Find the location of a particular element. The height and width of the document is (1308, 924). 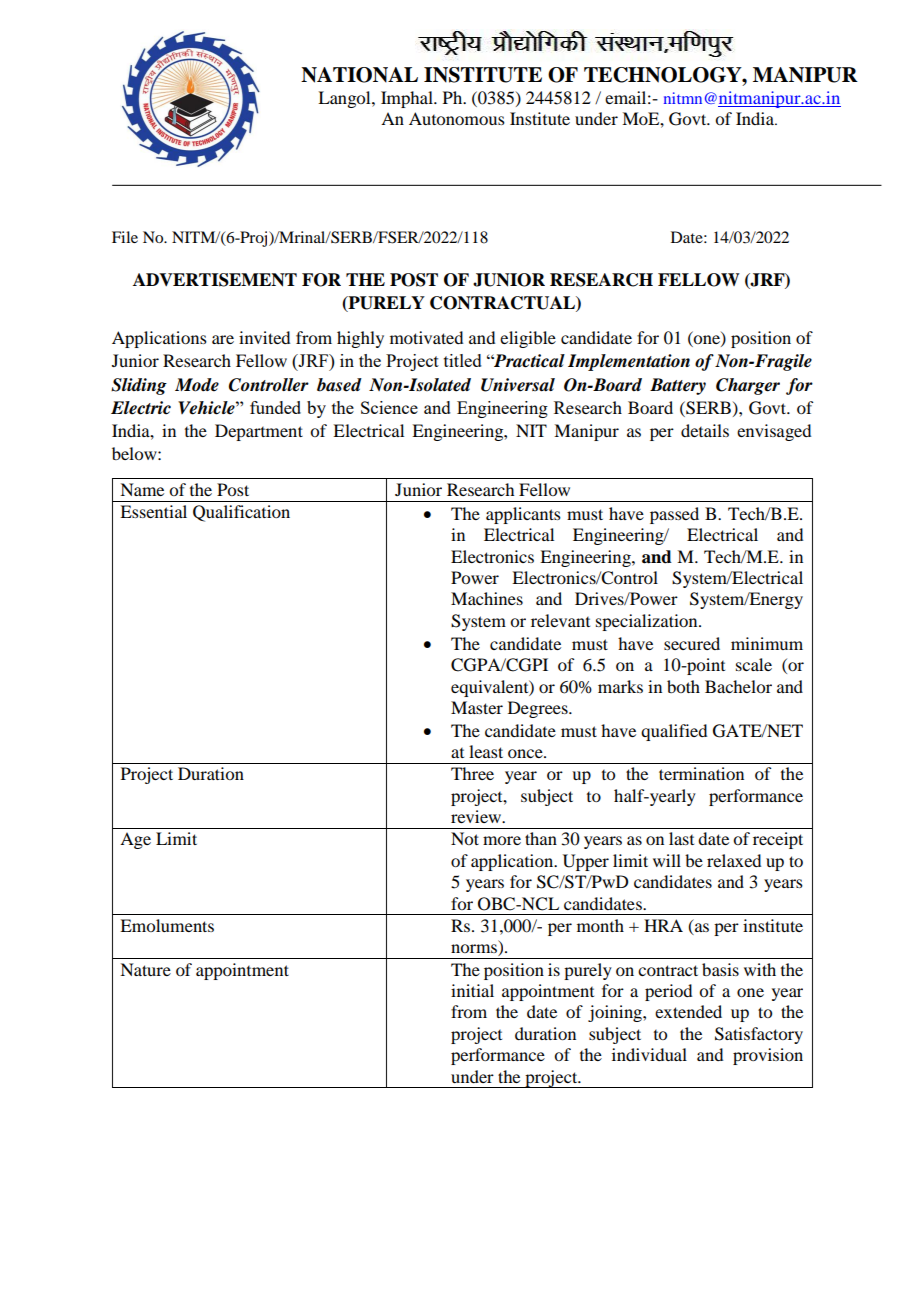

Master is located at coordinates (477, 707).
